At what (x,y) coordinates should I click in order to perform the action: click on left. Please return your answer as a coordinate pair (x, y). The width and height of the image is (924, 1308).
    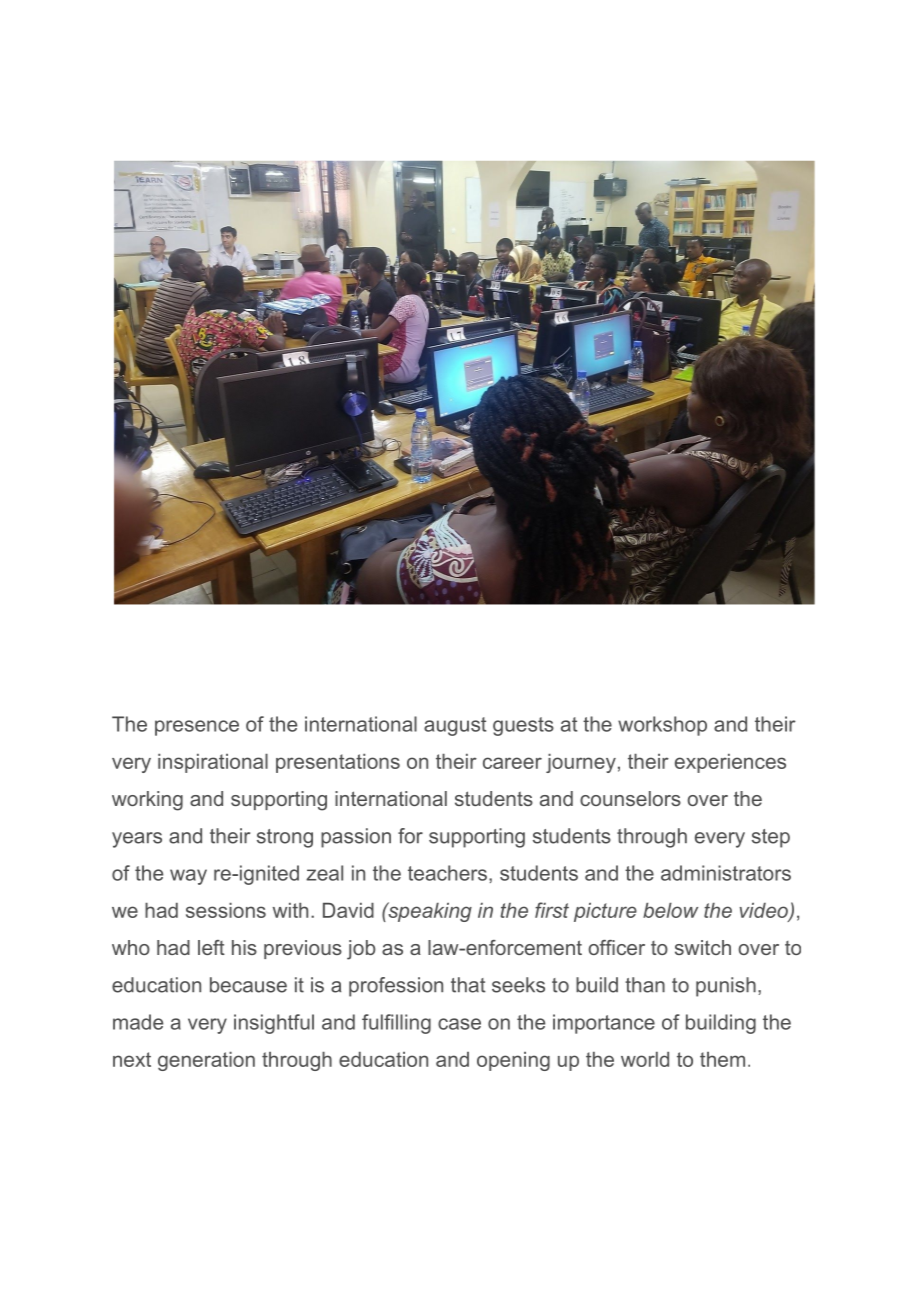
    Looking at the image, I should click on (211, 947).
